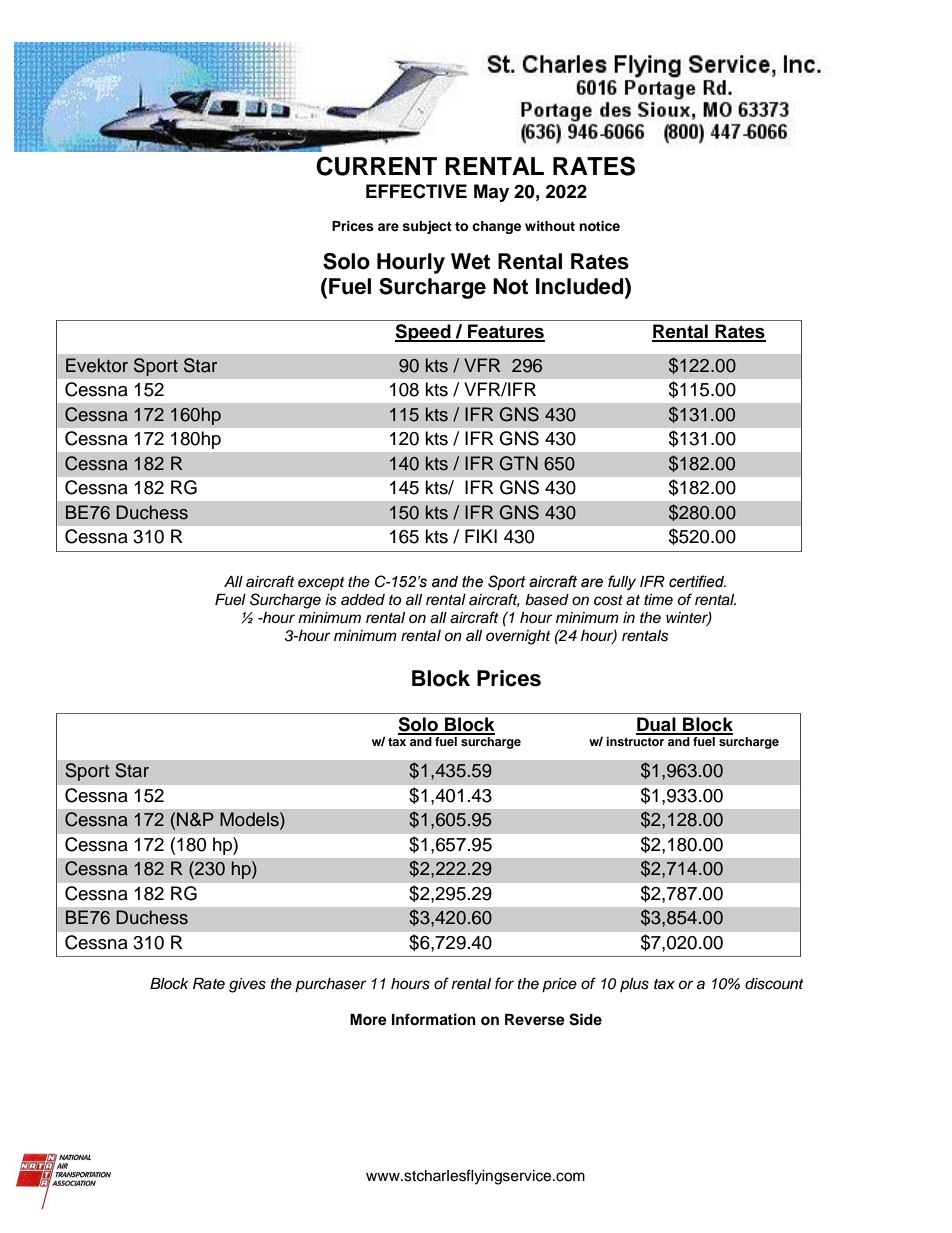 The width and height of the document is (952, 1233). Describe the element at coordinates (635, 741) in the document. I see `instructor` at that location.
